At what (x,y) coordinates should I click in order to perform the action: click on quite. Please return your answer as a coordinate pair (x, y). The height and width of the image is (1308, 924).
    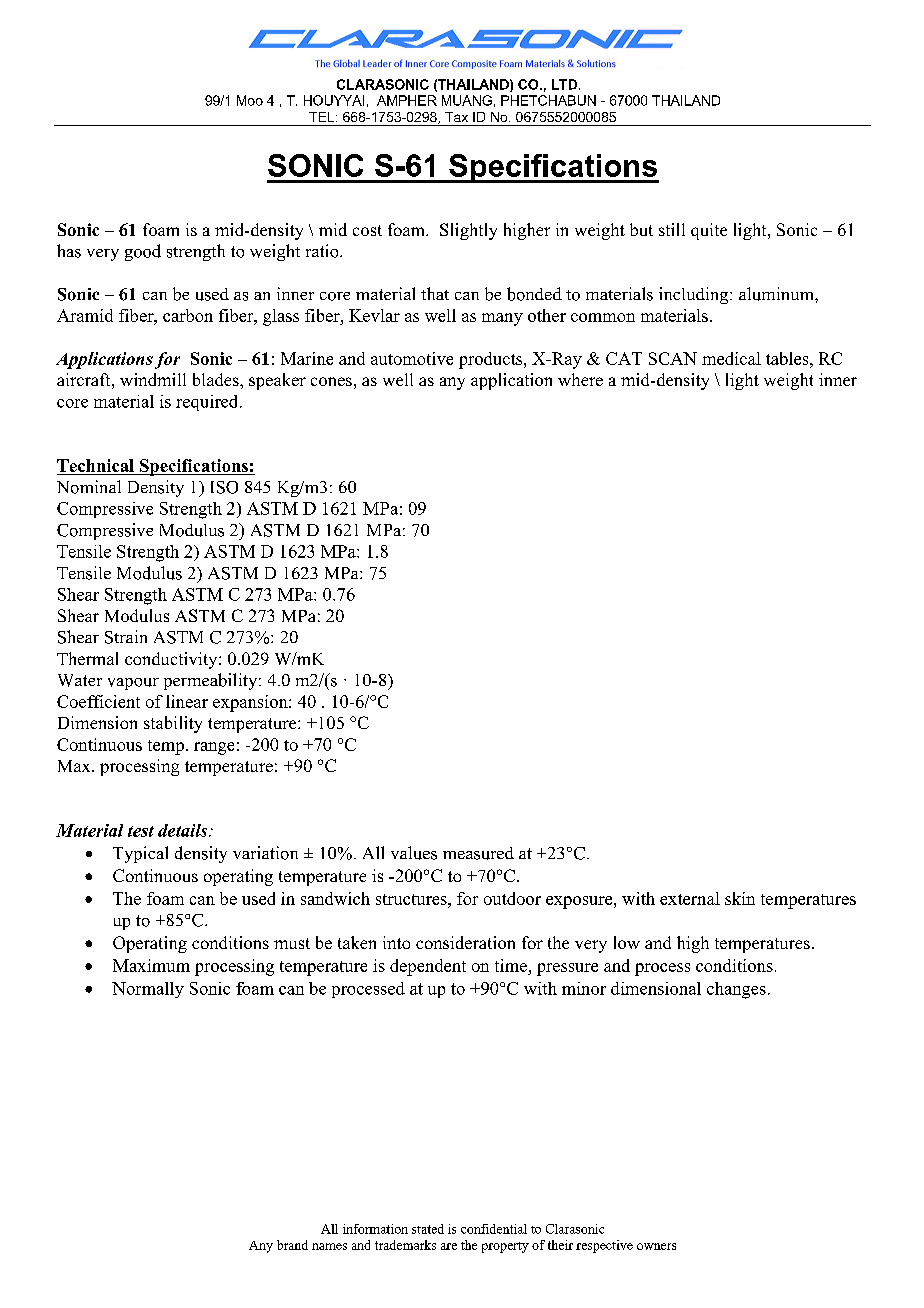
    Looking at the image, I should click on (709, 231).
